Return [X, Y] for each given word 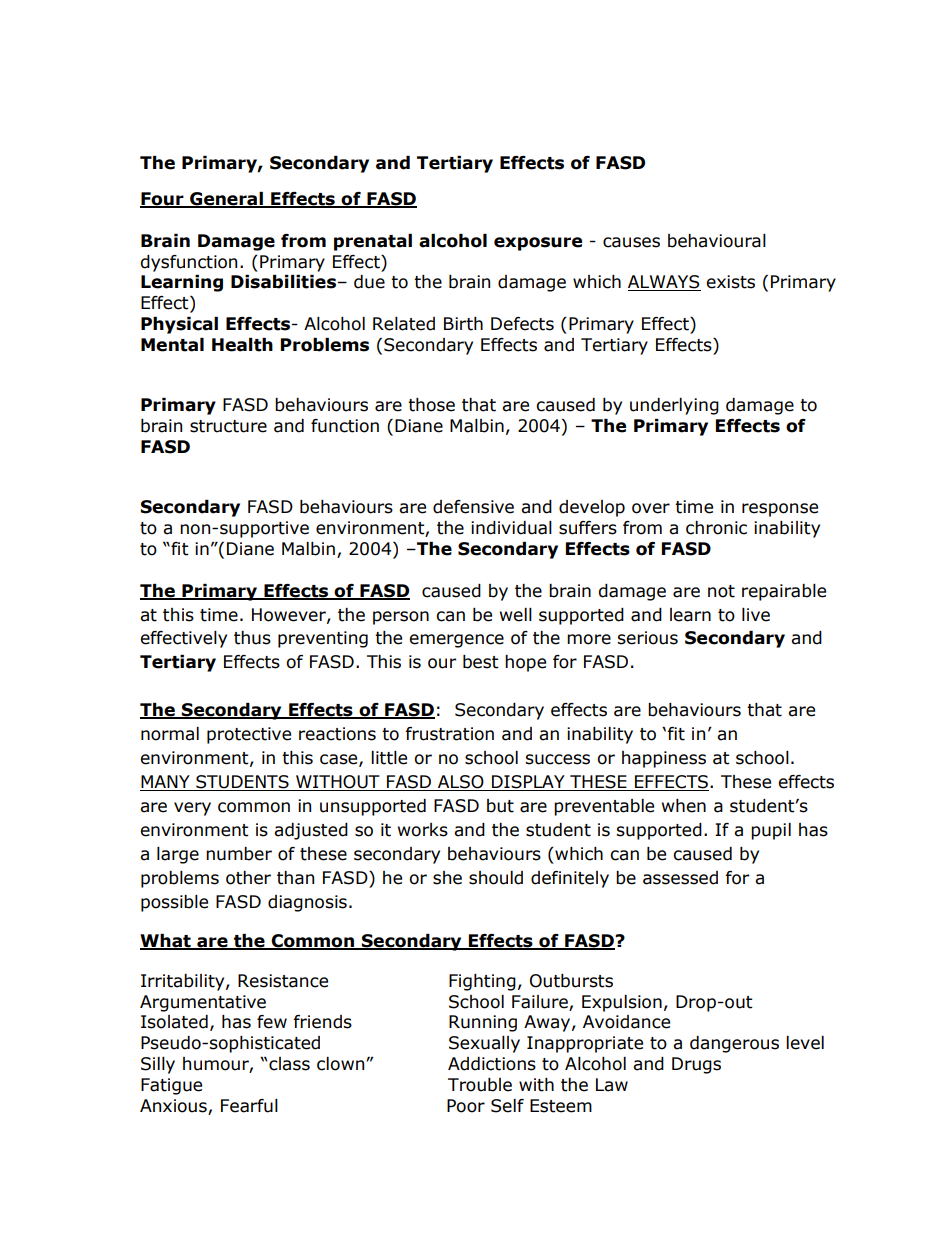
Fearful [249, 1106]
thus [252, 638]
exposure [538, 244]
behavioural [717, 241]
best [481, 662]
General [226, 200]
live [756, 615]
